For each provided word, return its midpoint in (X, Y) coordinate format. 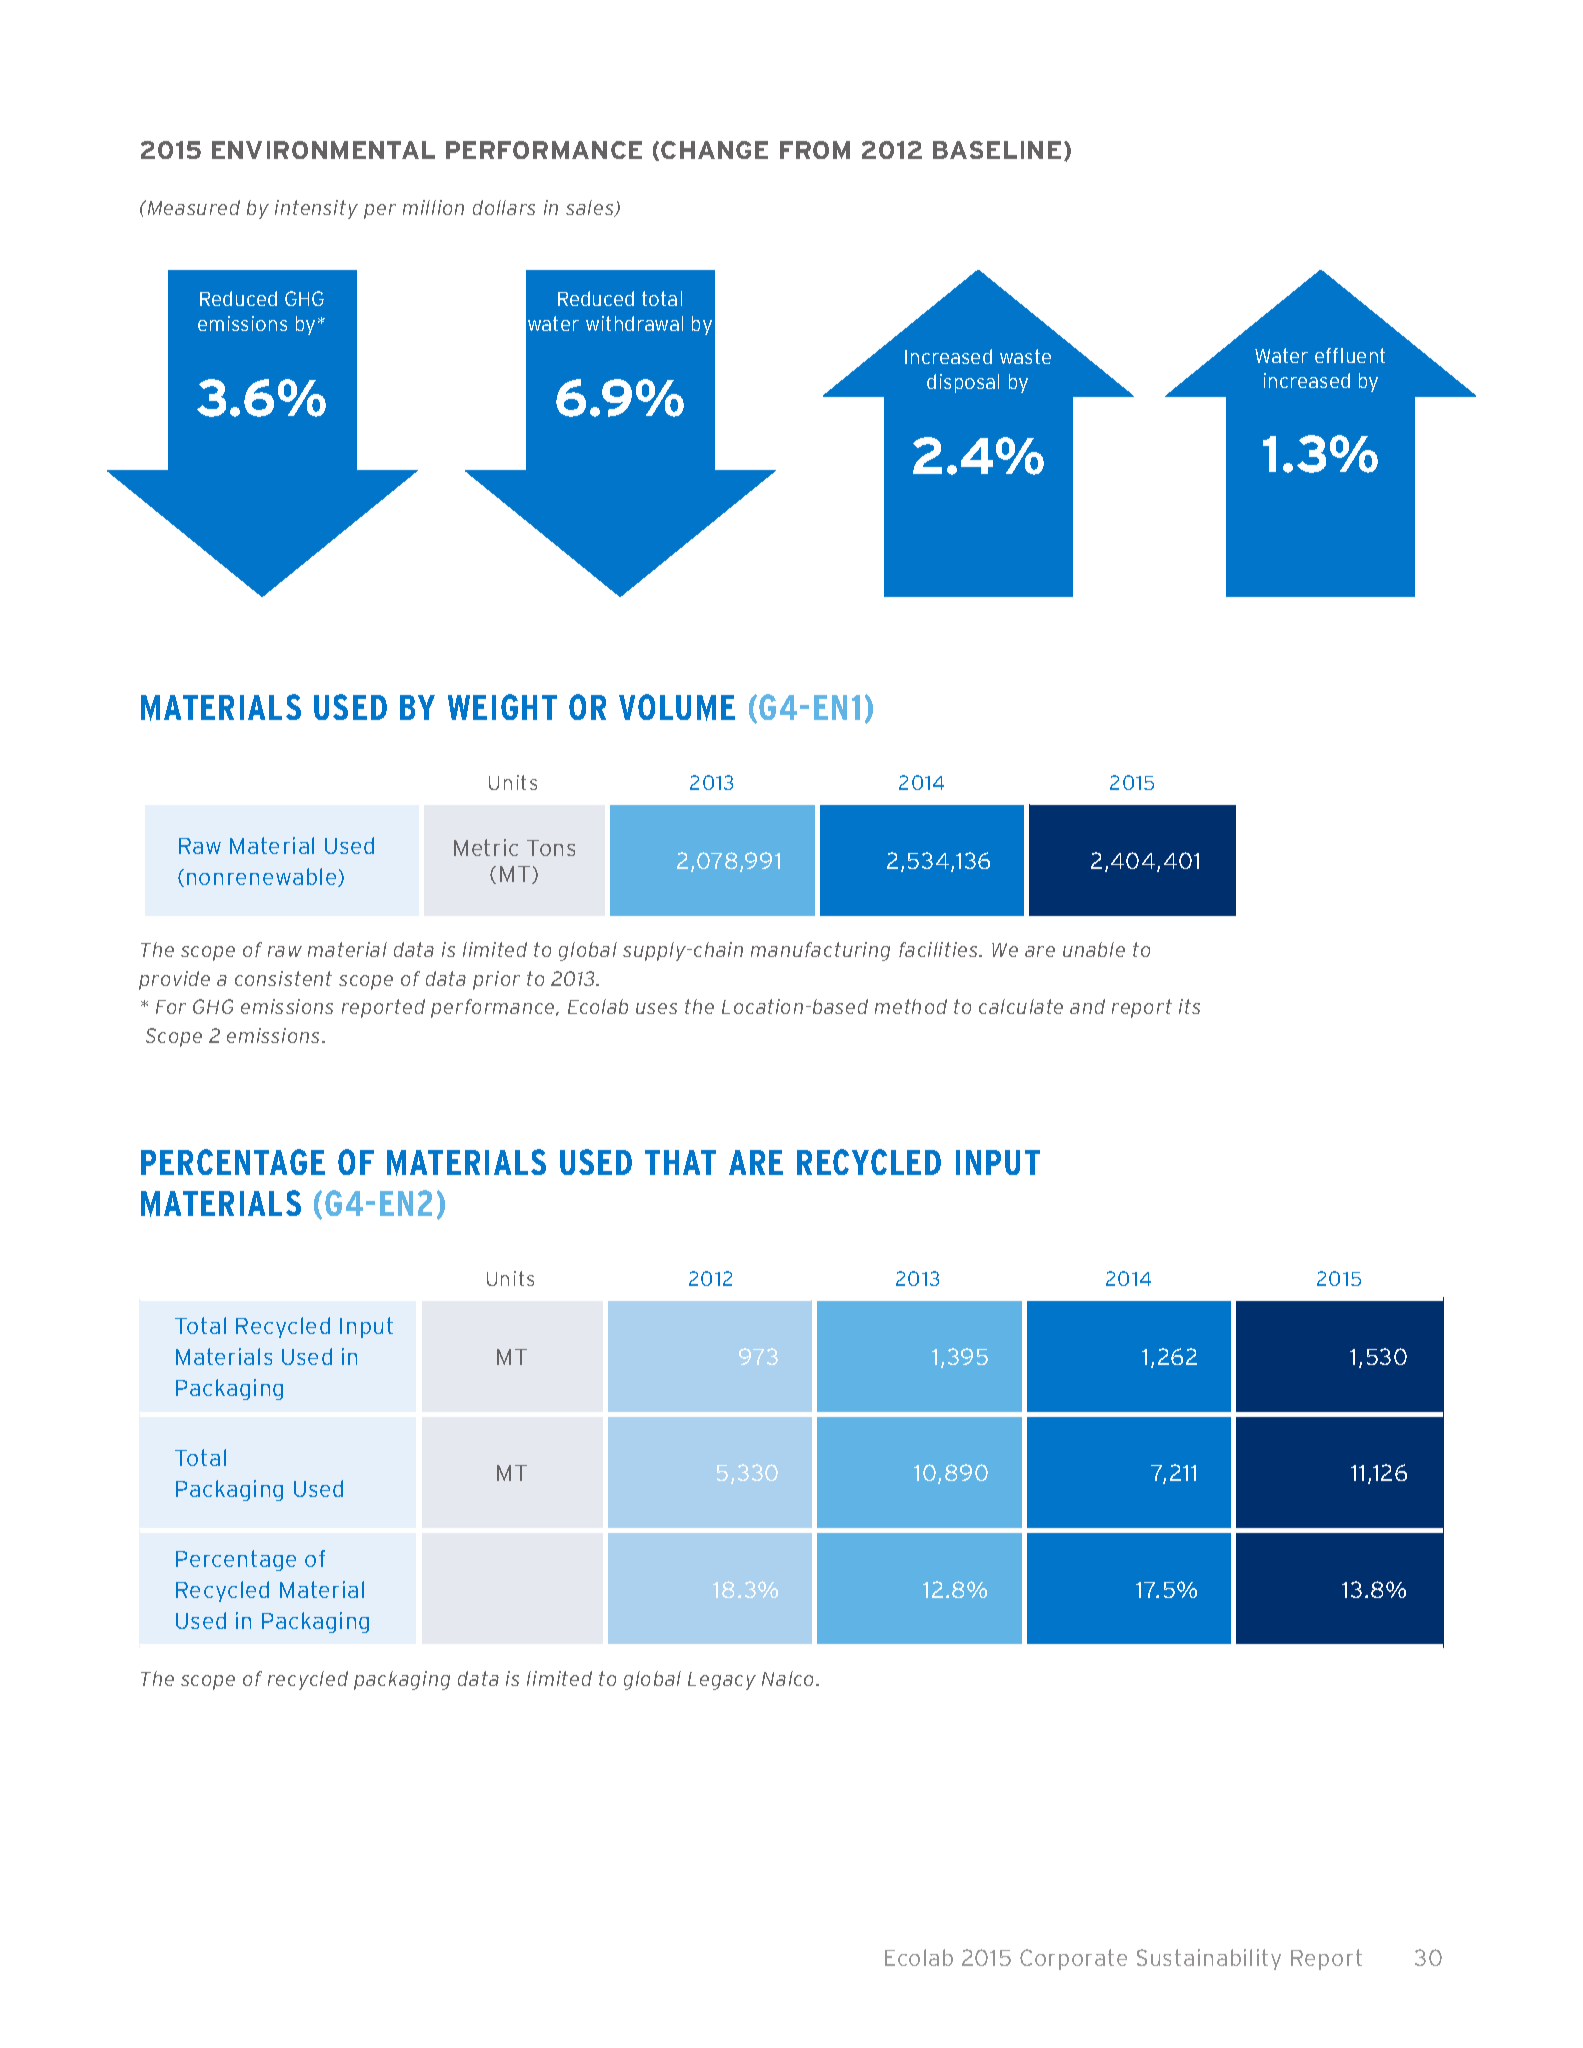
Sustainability (1209, 1959)
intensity (316, 209)
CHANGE (714, 150)
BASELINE (997, 150)
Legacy (722, 1681)
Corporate (1073, 1959)
